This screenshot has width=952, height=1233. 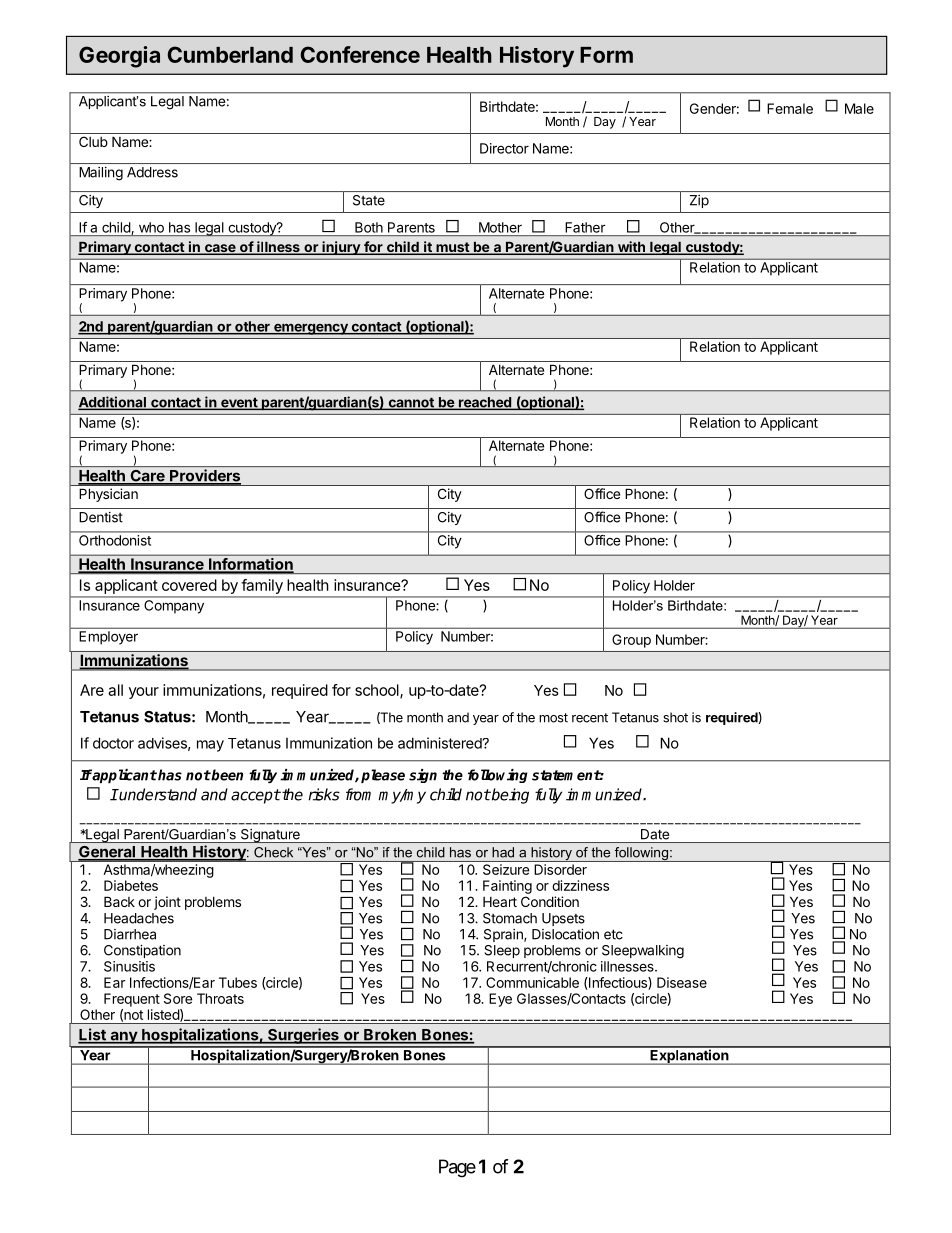 I want to click on Director, so click(x=504, y=148).
